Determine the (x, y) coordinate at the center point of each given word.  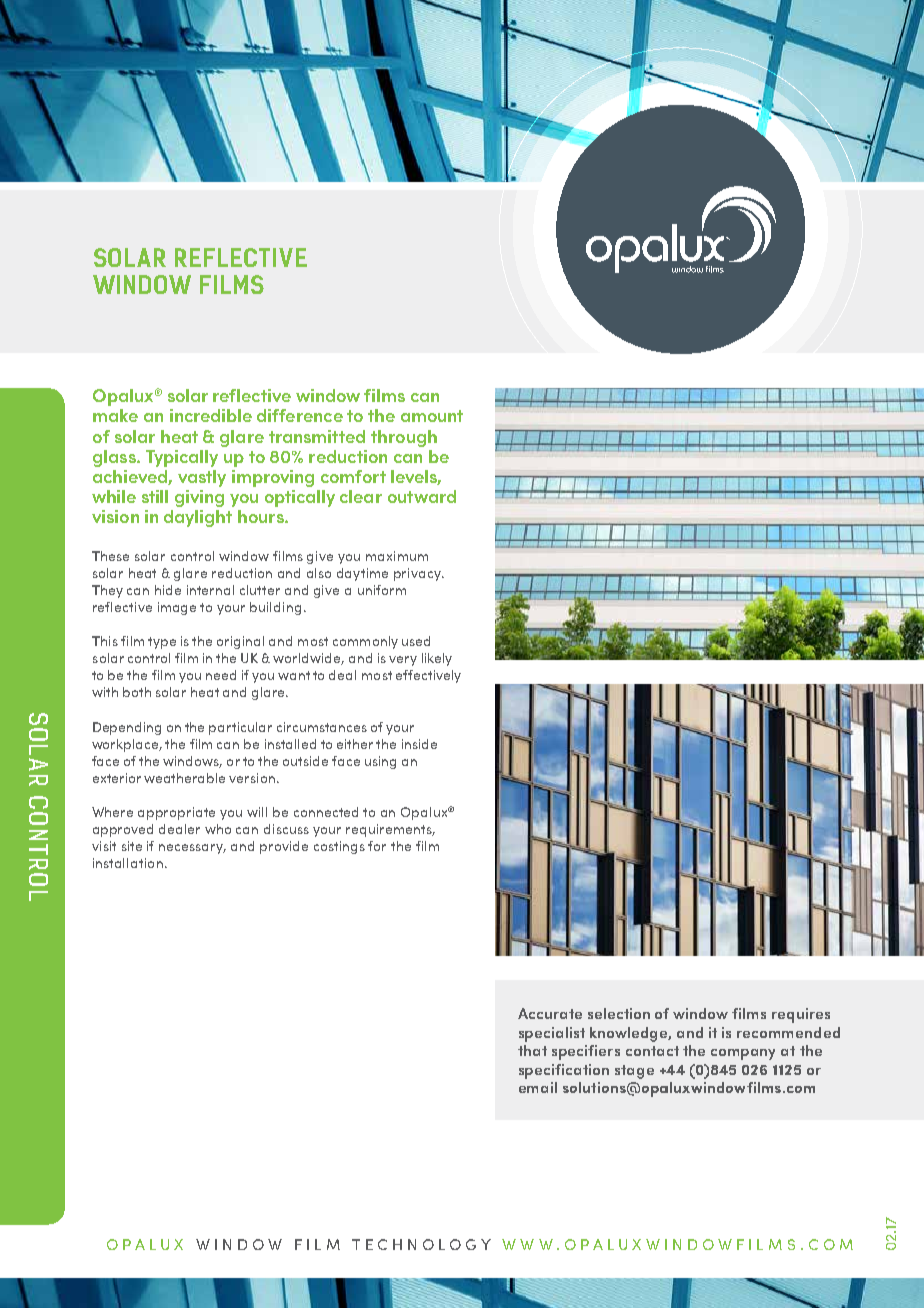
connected (326, 812)
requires (801, 1015)
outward (422, 496)
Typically (182, 458)
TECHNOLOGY (421, 1244)
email (538, 1087)
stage (634, 1072)
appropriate (176, 813)
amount (432, 416)
